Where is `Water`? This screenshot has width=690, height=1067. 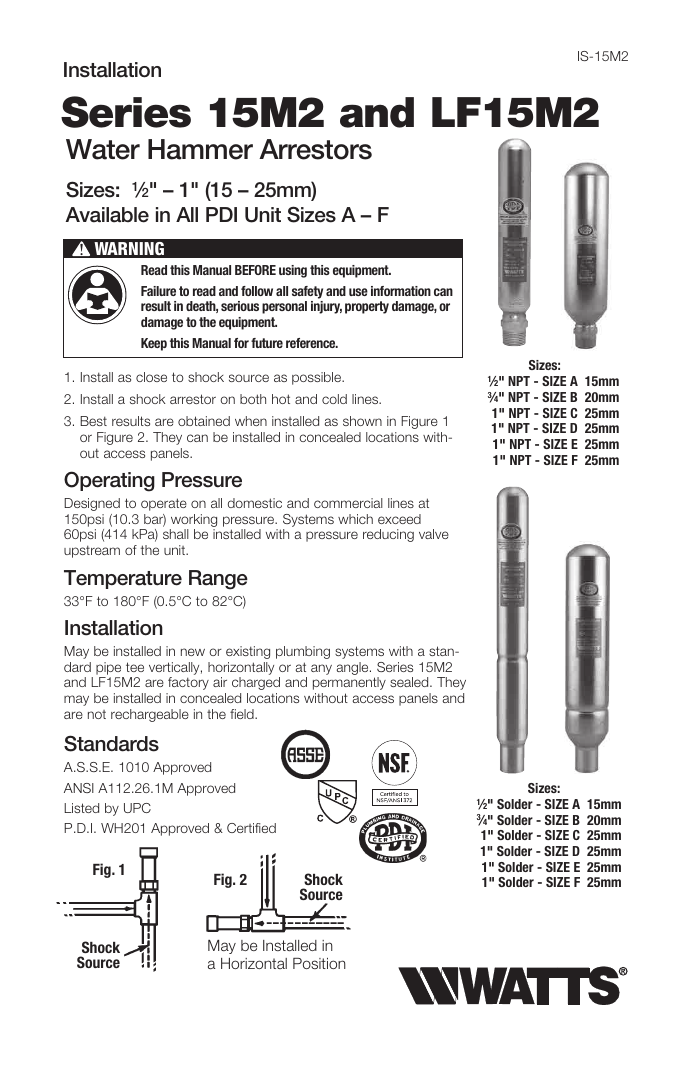 Water is located at coordinates (103, 149).
